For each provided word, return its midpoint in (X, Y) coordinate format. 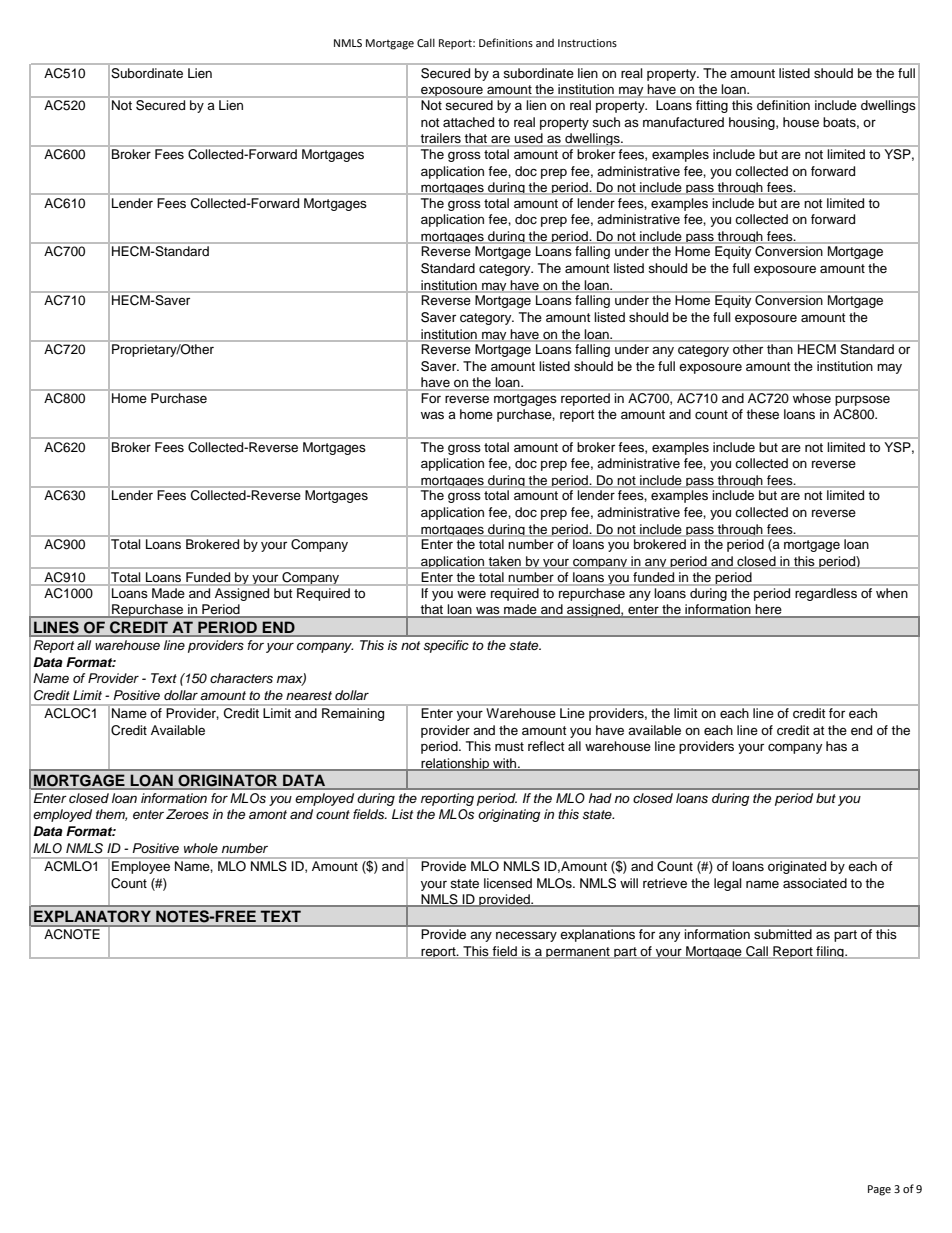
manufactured (683, 122)
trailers (441, 139)
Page (879, 1190)
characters (241, 678)
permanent (578, 953)
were (471, 594)
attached (468, 122)
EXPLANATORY (92, 916)
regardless (826, 594)
